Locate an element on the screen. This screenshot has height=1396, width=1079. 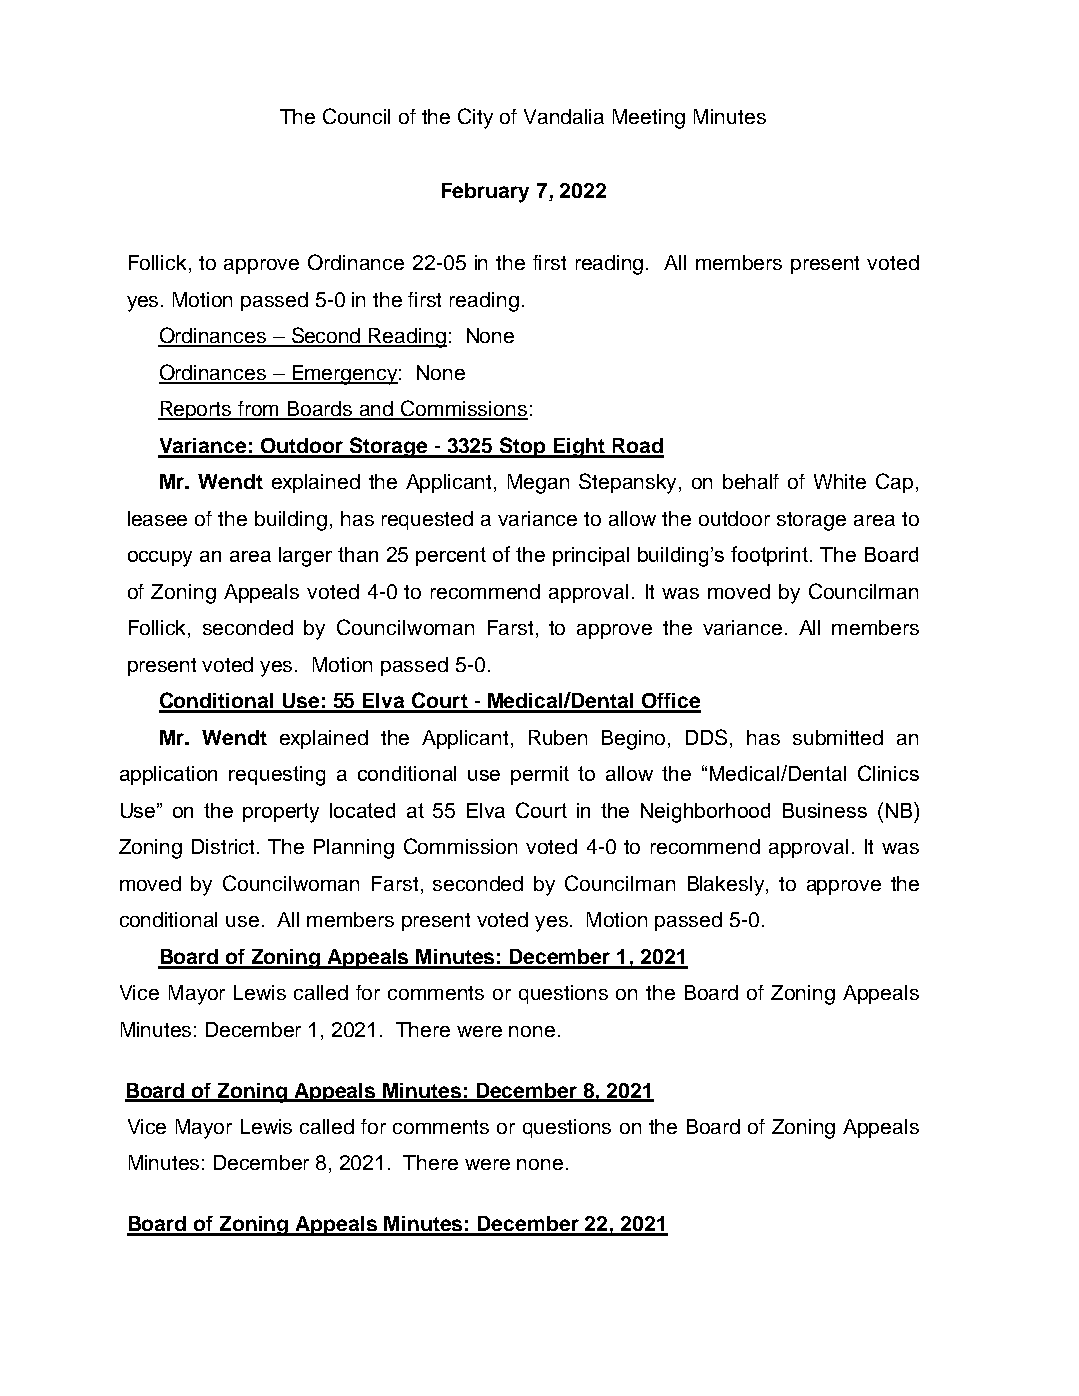
Meeting is located at coordinates (649, 119).
